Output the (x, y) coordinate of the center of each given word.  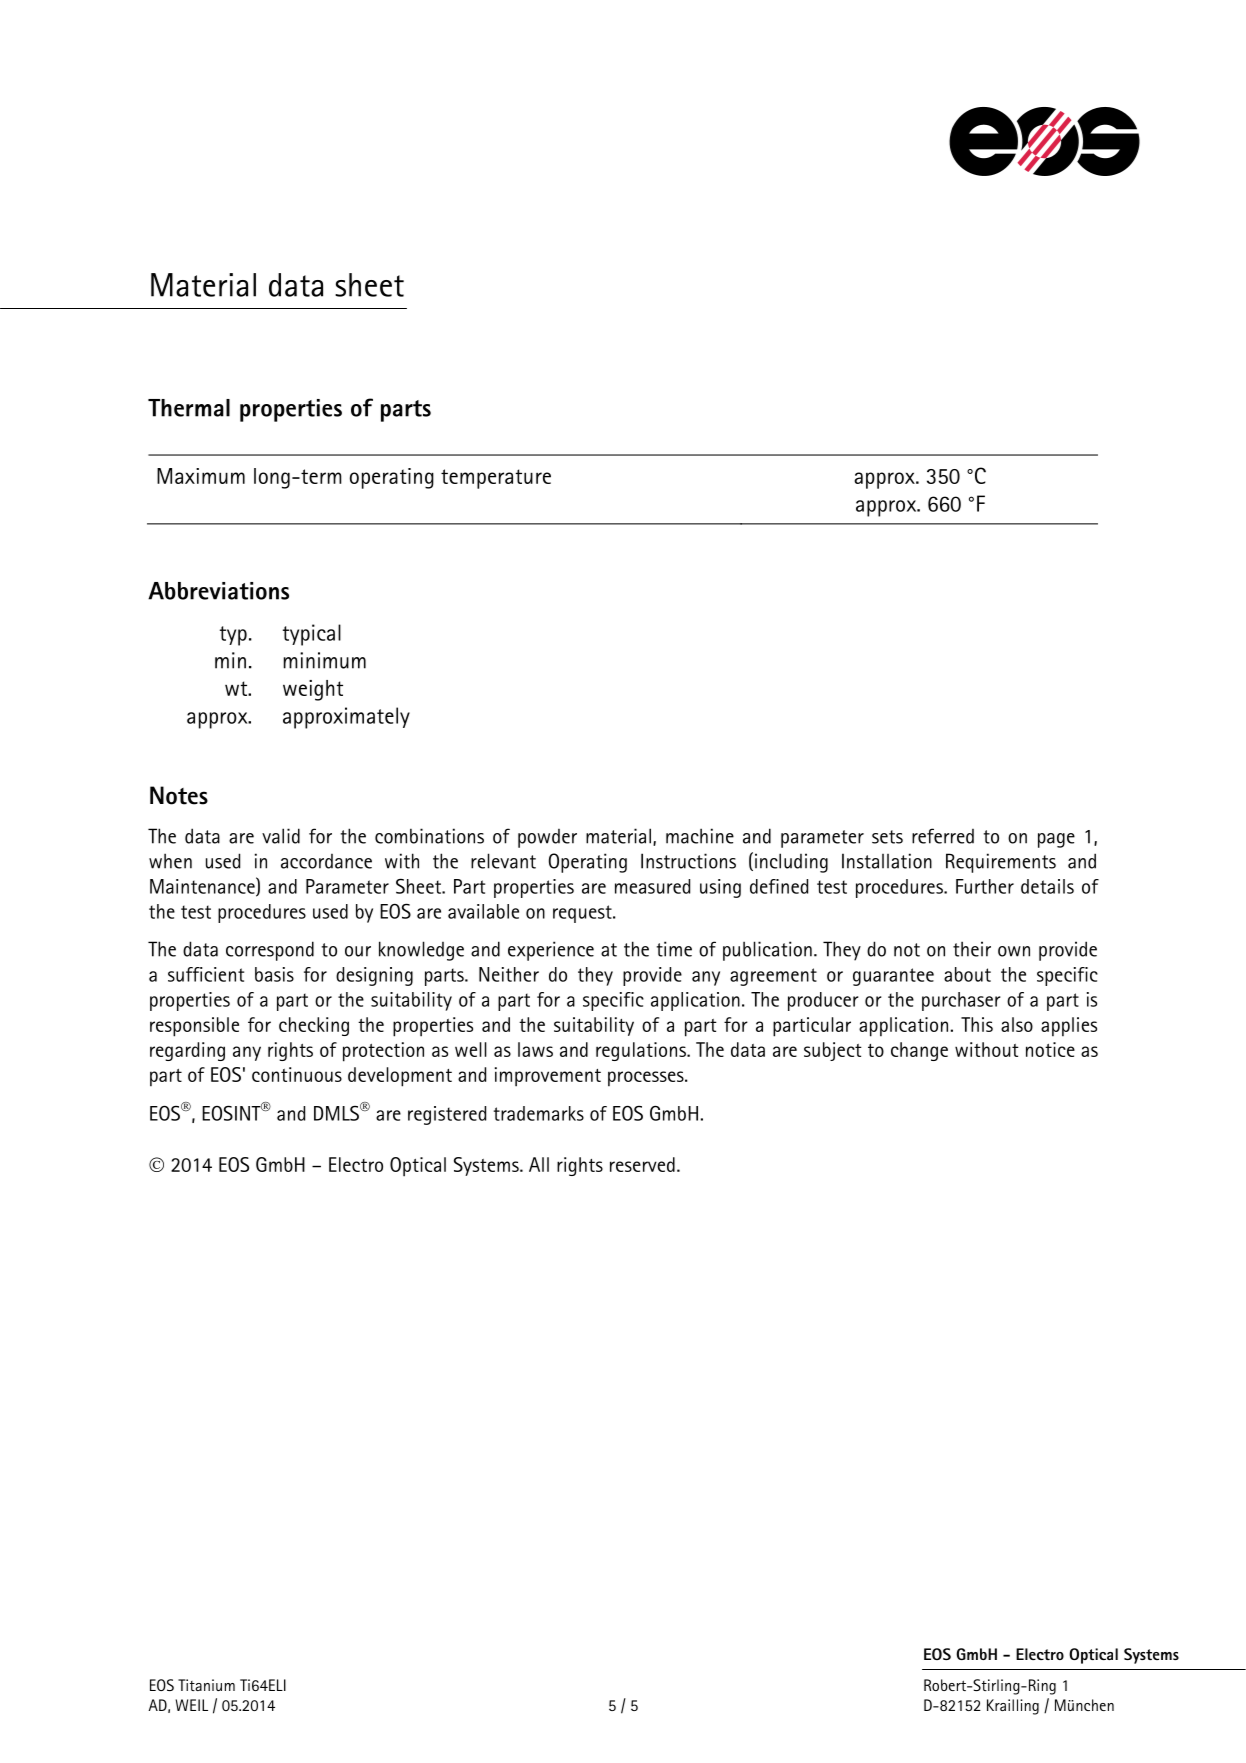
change (919, 1051)
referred (943, 836)
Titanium (206, 1685)
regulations (642, 1051)
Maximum (201, 476)
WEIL (191, 1705)
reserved (642, 1164)
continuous (297, 1074)
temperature (496, 479)
